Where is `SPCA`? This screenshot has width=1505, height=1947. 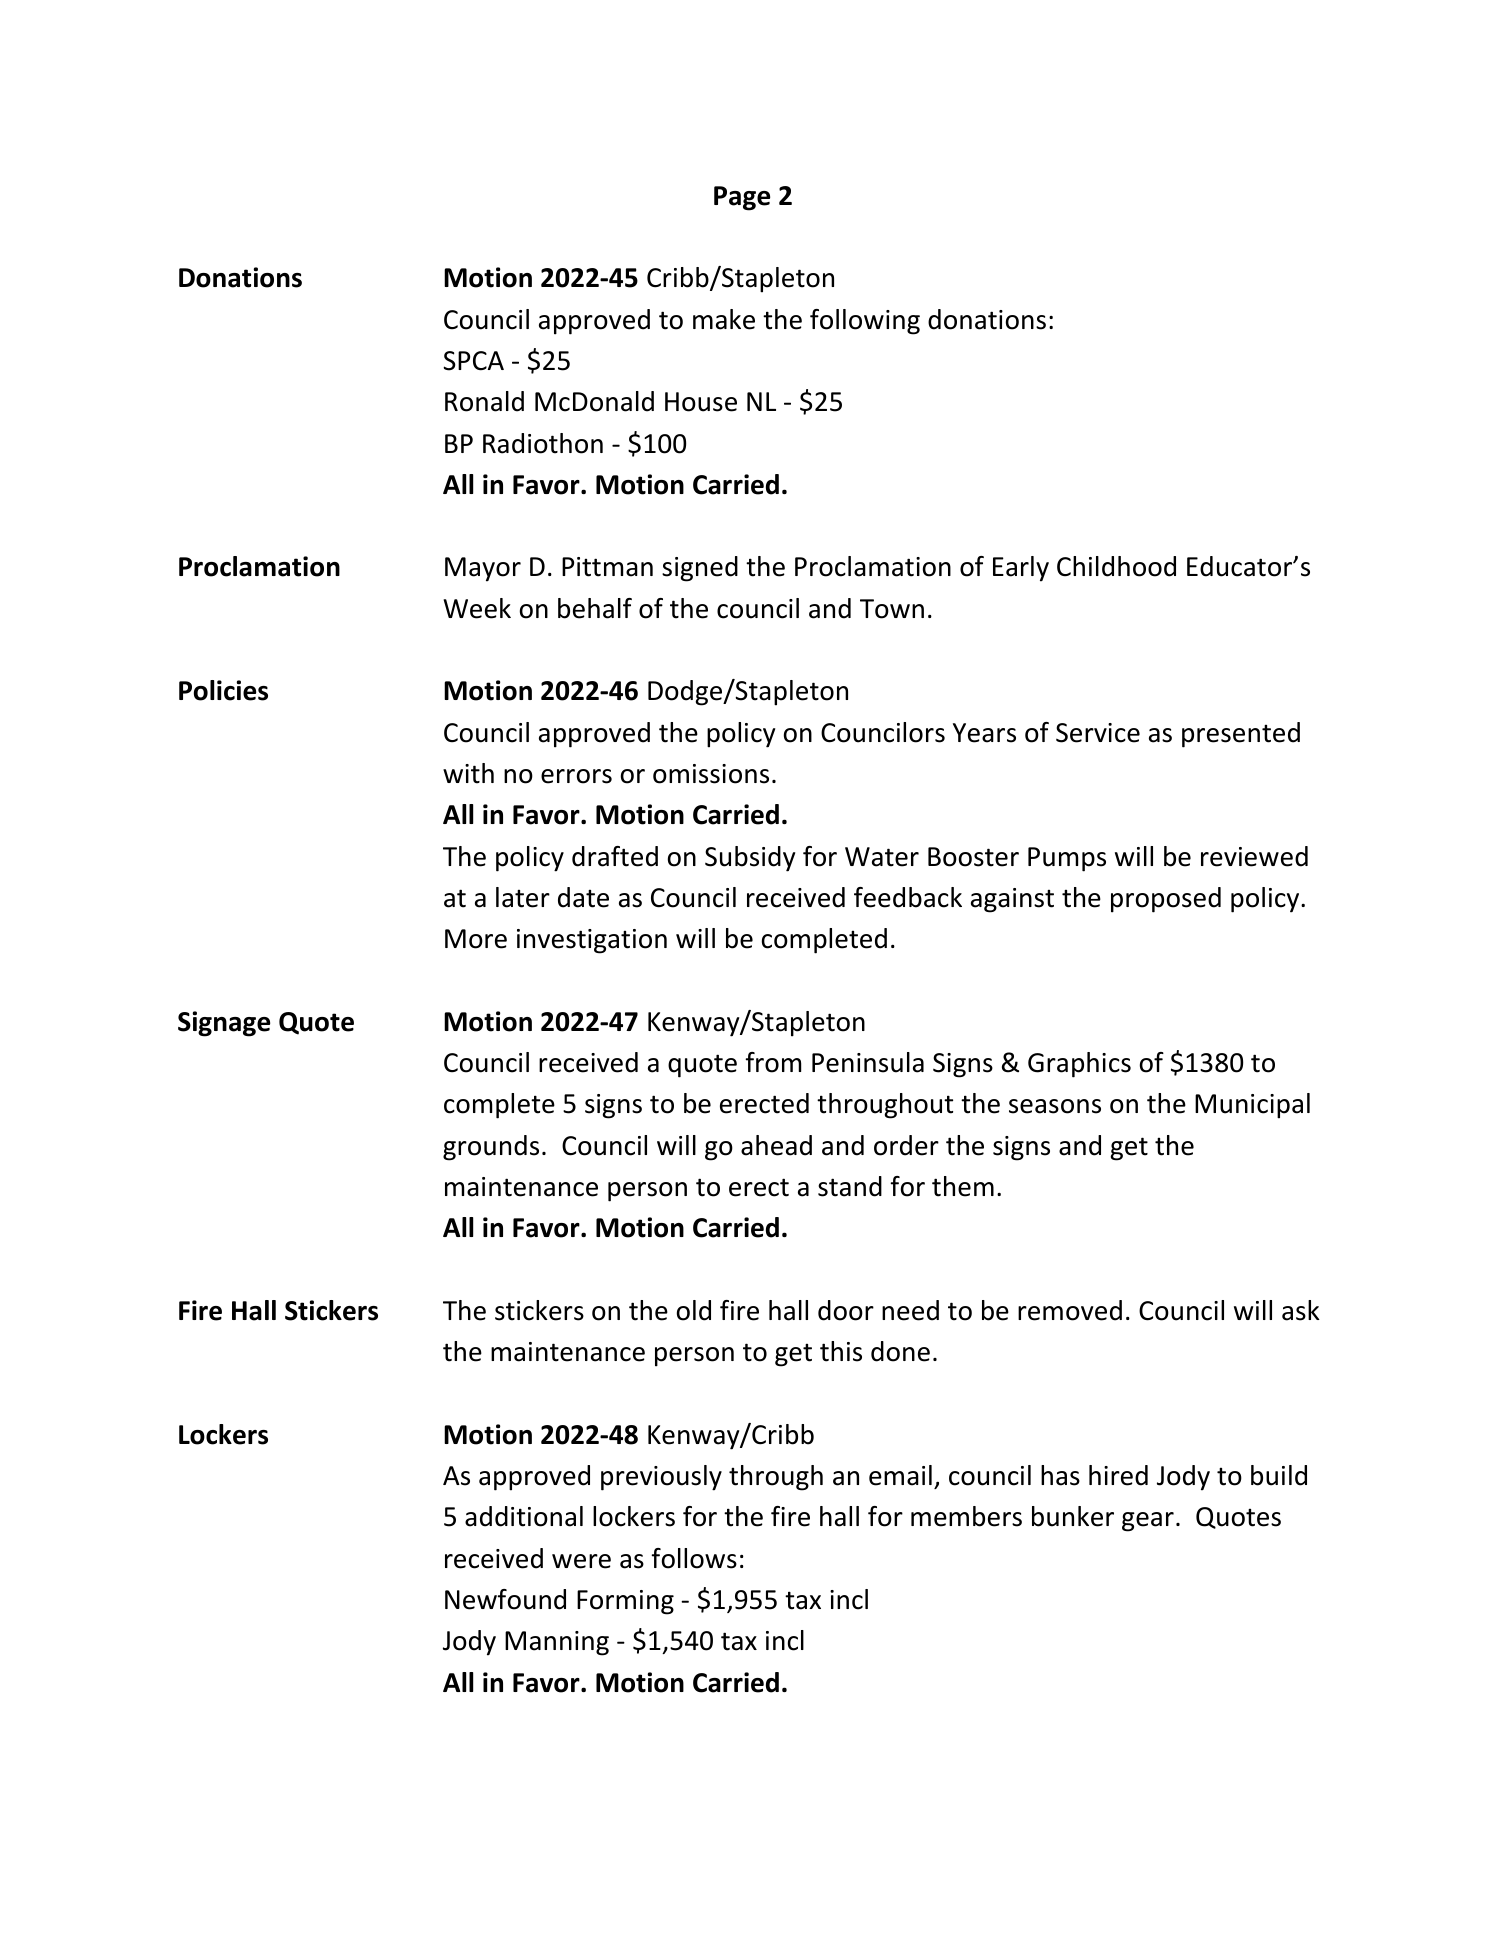 SPCA is located at coordinates (473, 361).
